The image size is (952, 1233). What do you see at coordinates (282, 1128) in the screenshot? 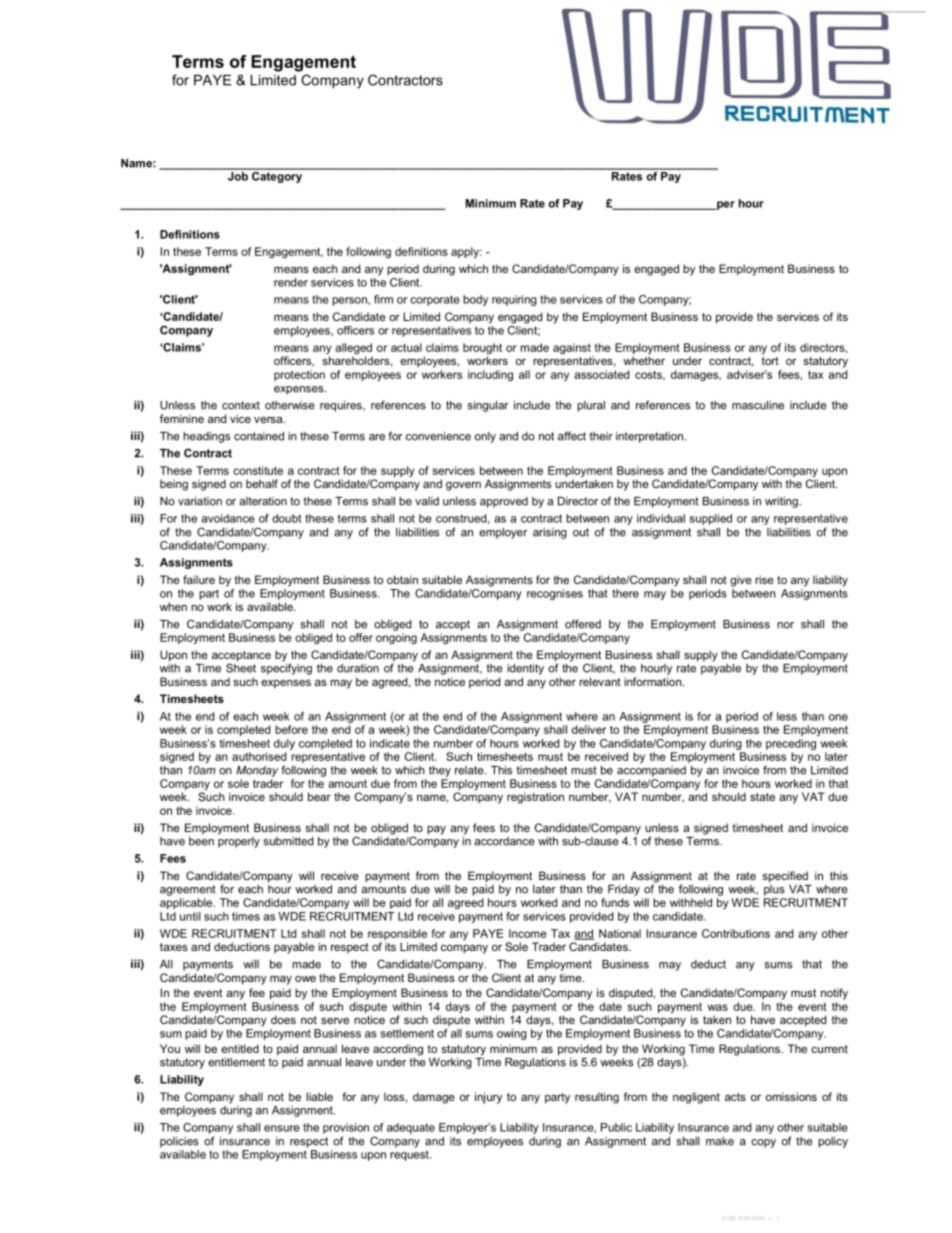
I see `ensure` at bounding box center [282, 1128].
